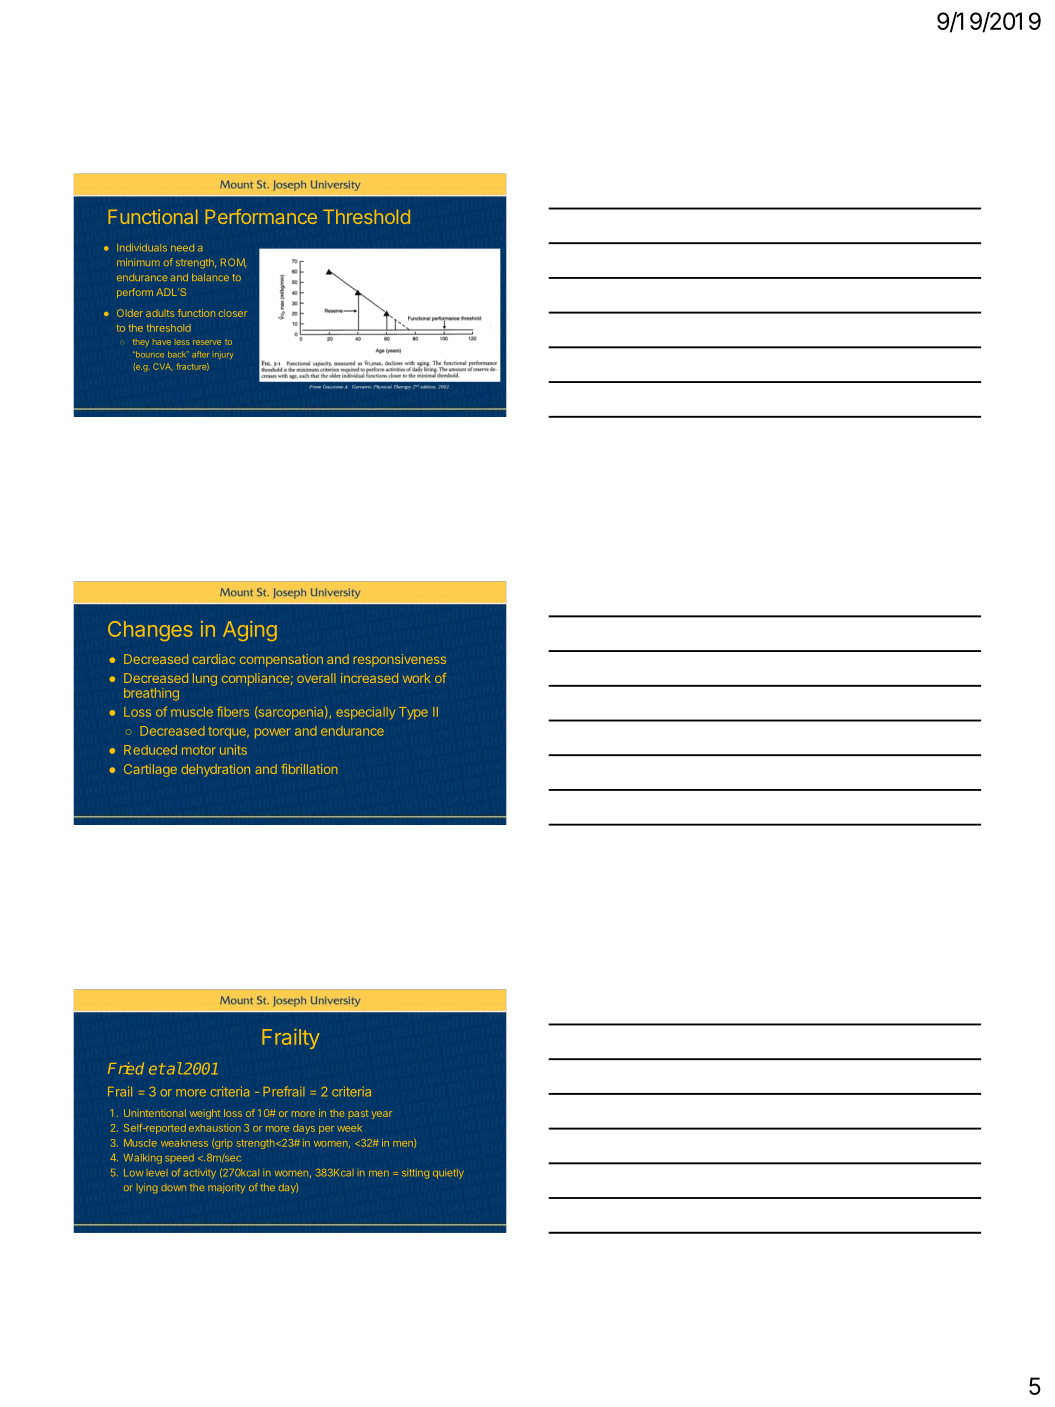 The width and height of the screenshot is (1055, 1407). Describe the element at coordinates (126, 1068) in the screenshot. I see `Fried` at that location.
